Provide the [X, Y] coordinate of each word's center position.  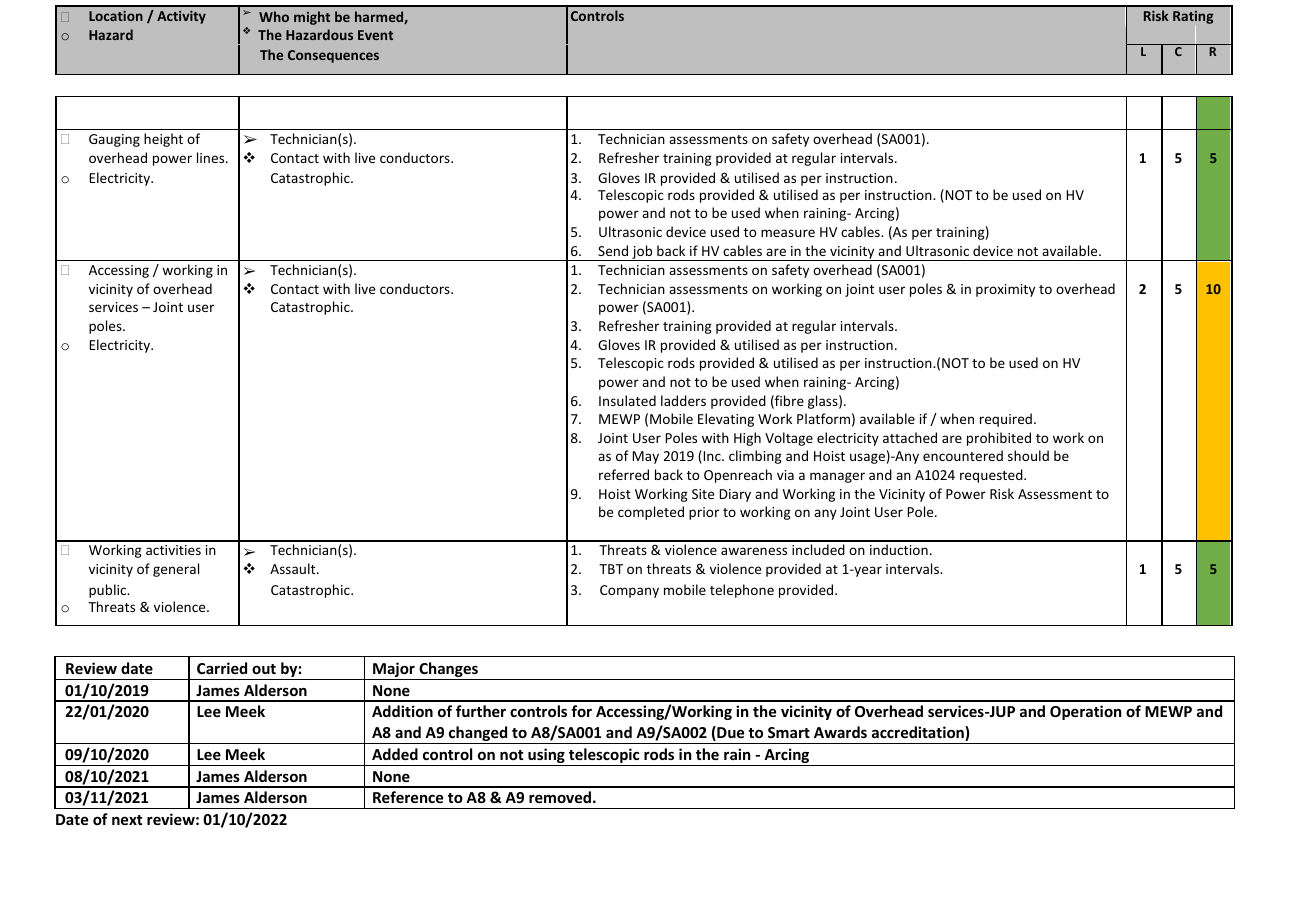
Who [274, 16]
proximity [1005, 290]
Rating [1193, 19]
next [127, 820]
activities [173, 550]
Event [375, 35]
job [642, 253]
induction [899, 549]
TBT [611, 569]
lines [212, 157]
